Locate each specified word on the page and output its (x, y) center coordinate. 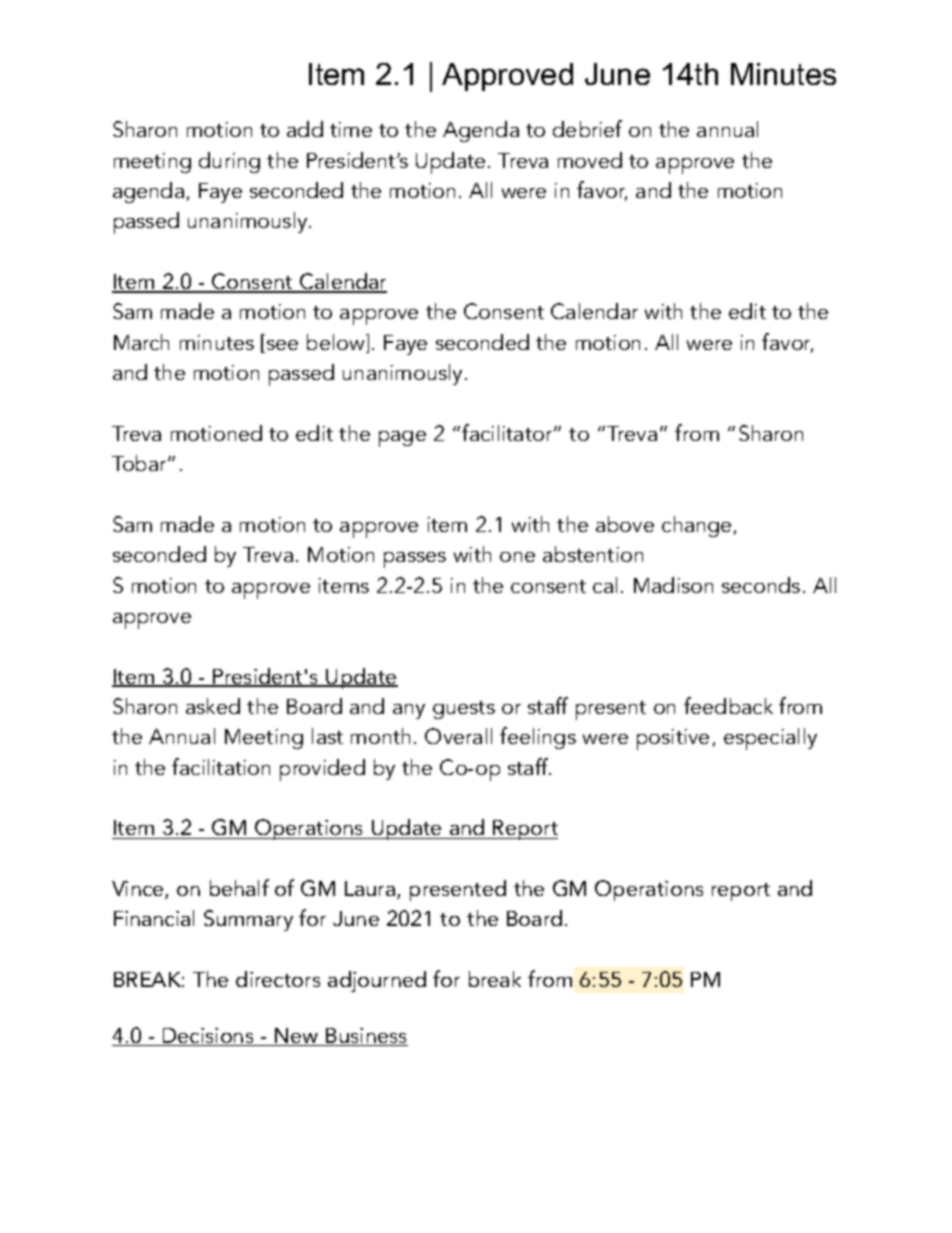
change (696, 526)
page (402, 439)
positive (673, 739)
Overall (458, 736)
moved (590, 160)
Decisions (208, 1037)
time (351, 129)
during (229, 162)
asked (213, 706)
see (282, 345)
